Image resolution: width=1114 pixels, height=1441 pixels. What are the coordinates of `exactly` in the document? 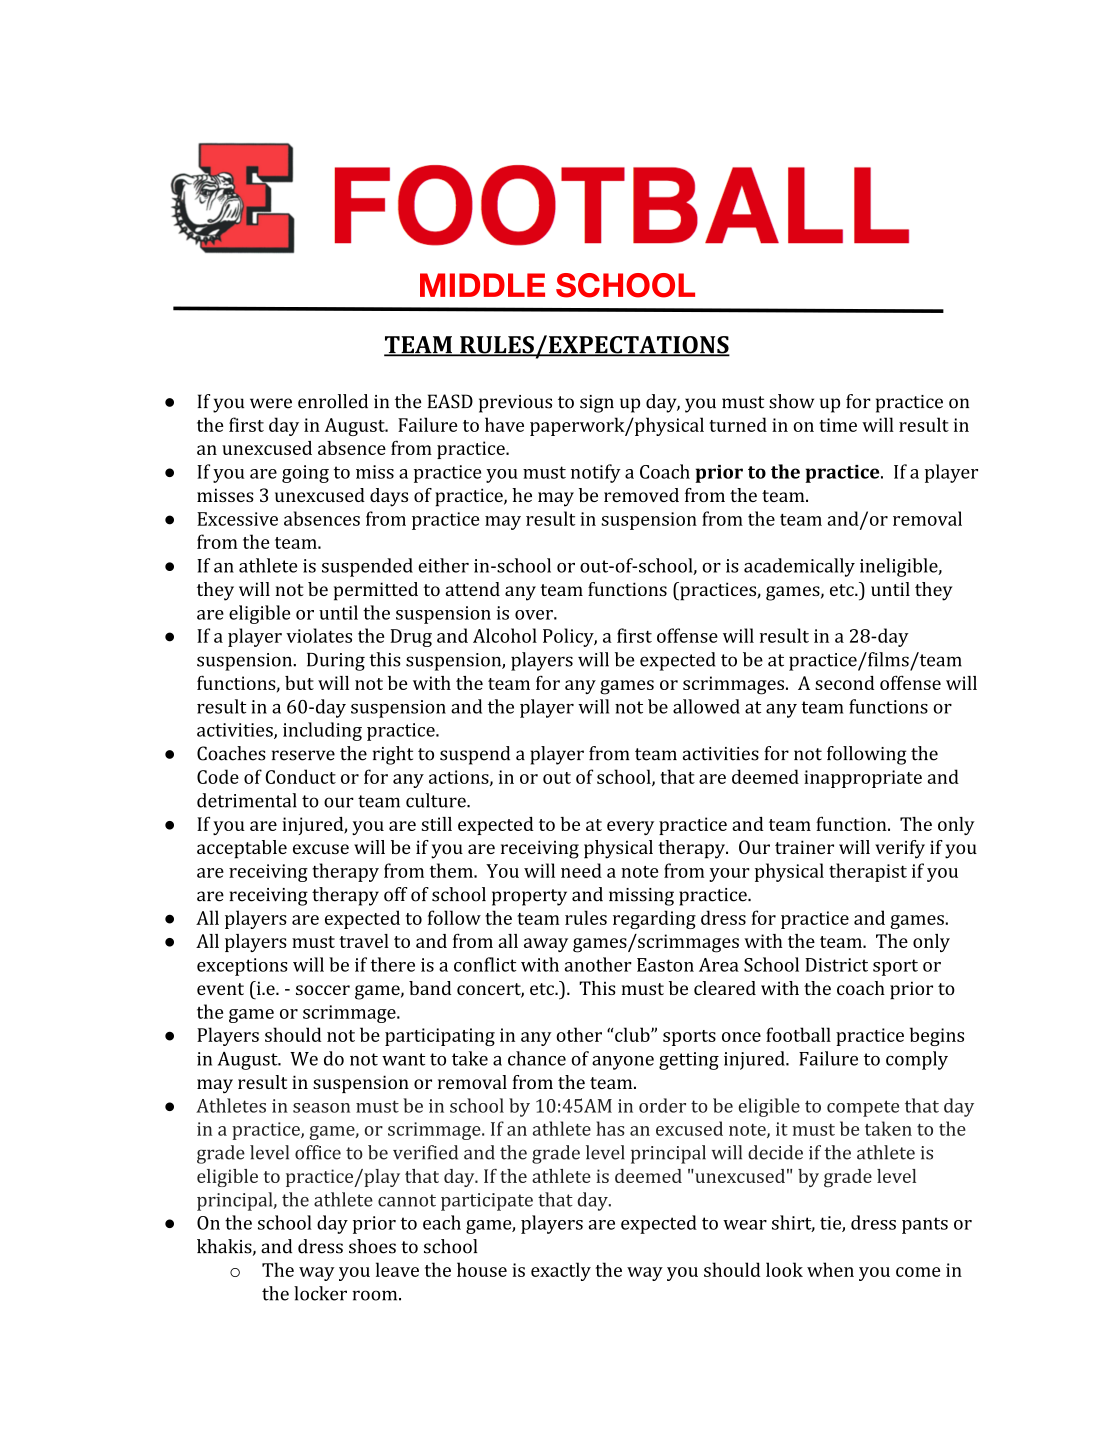 It's located at (561, 1271).
